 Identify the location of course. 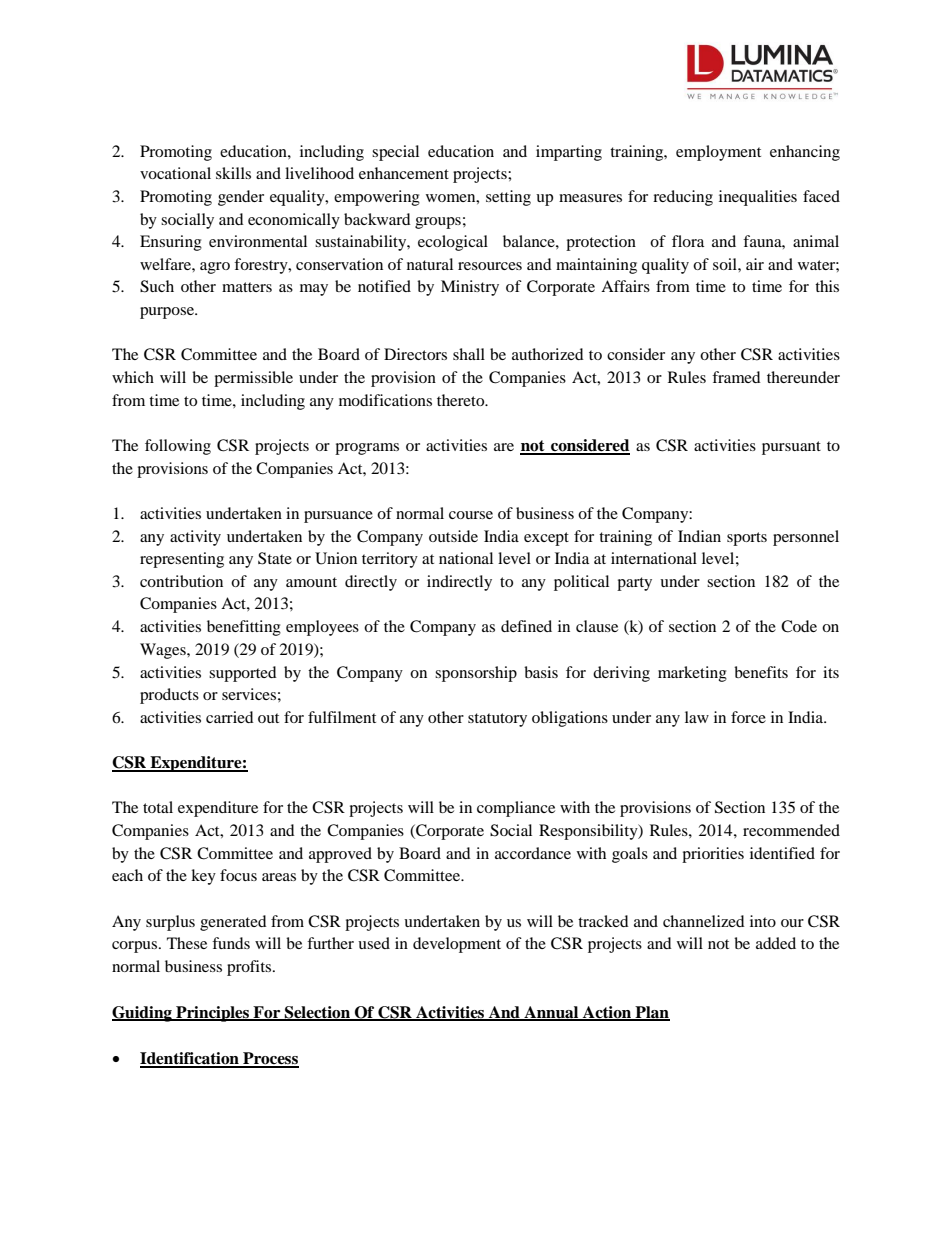
(471, 515).
